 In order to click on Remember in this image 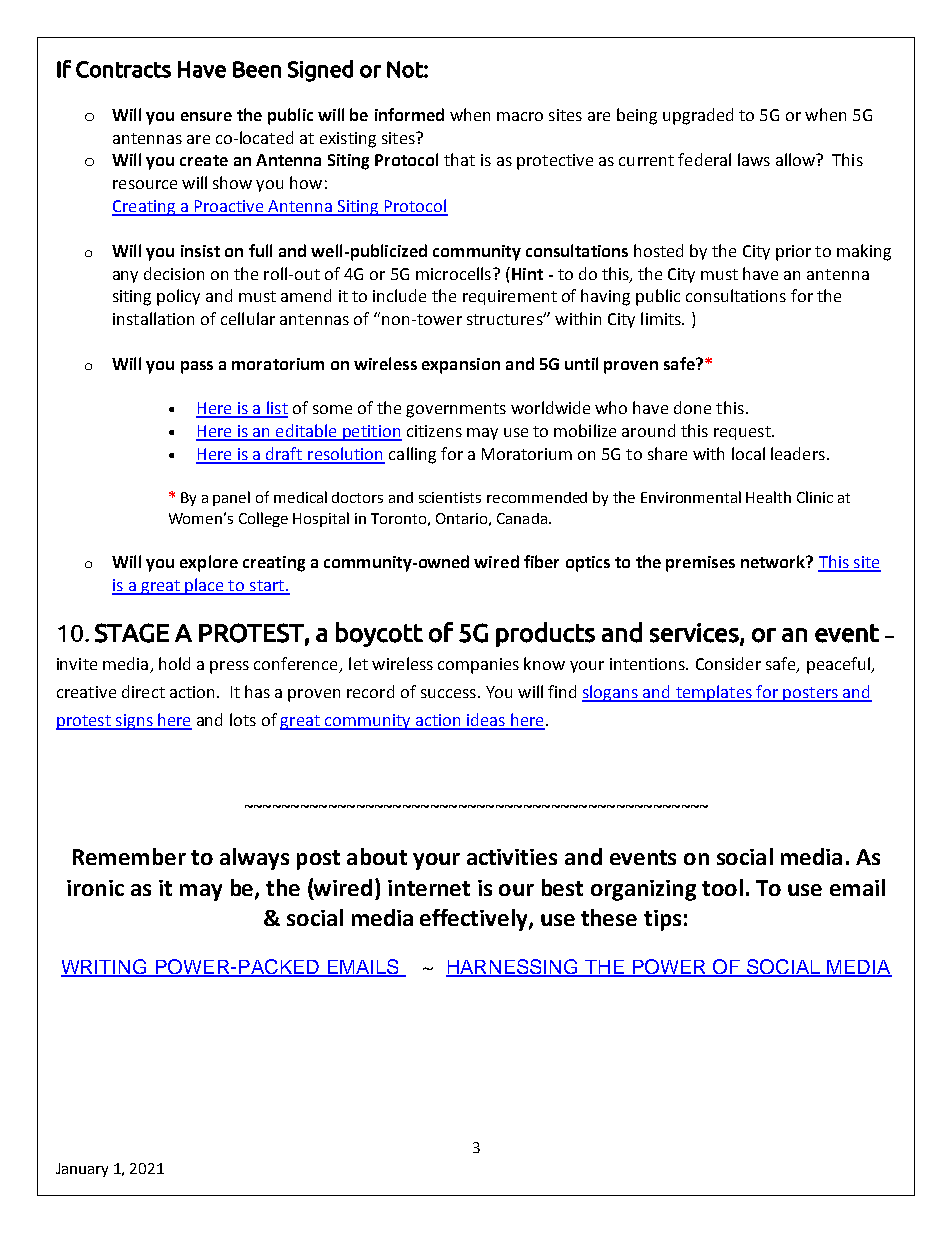, I will do `click(129, 856)`.
